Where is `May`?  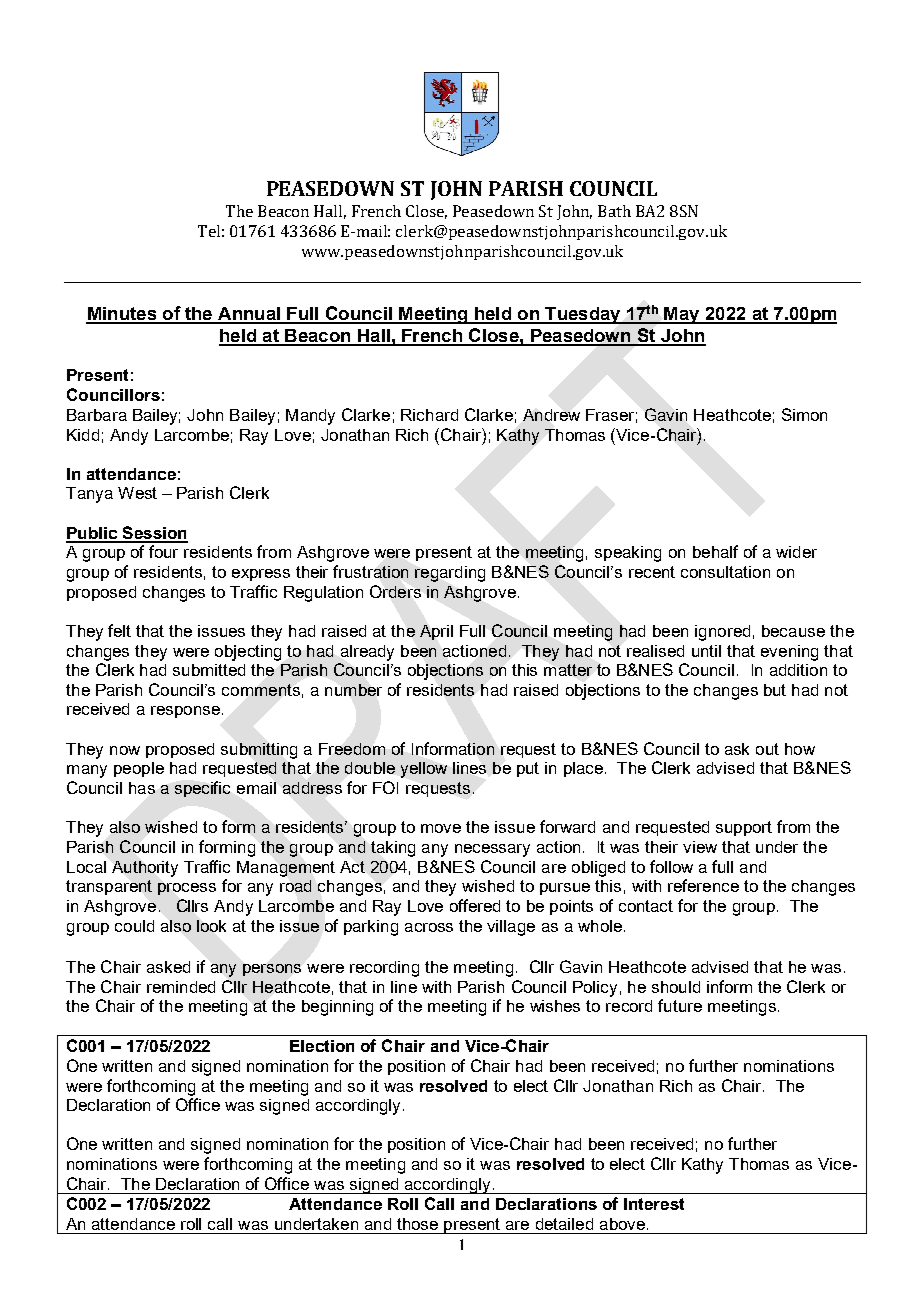 May is located at coordinates (682, 315).
